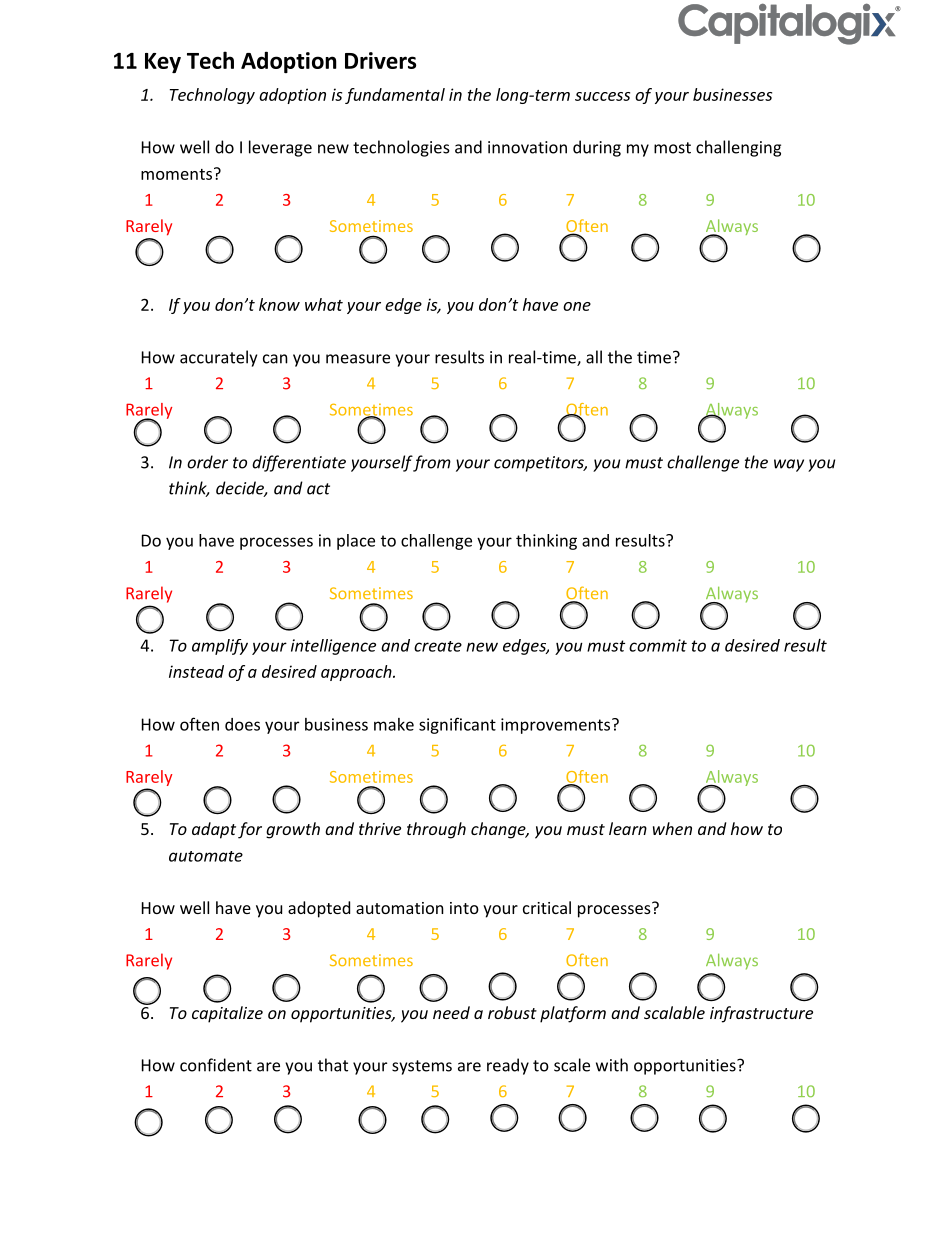  What do you see at coordinates (227, 1014) in the image?
I see `capitalize` at bounding box center [227, 1014].
